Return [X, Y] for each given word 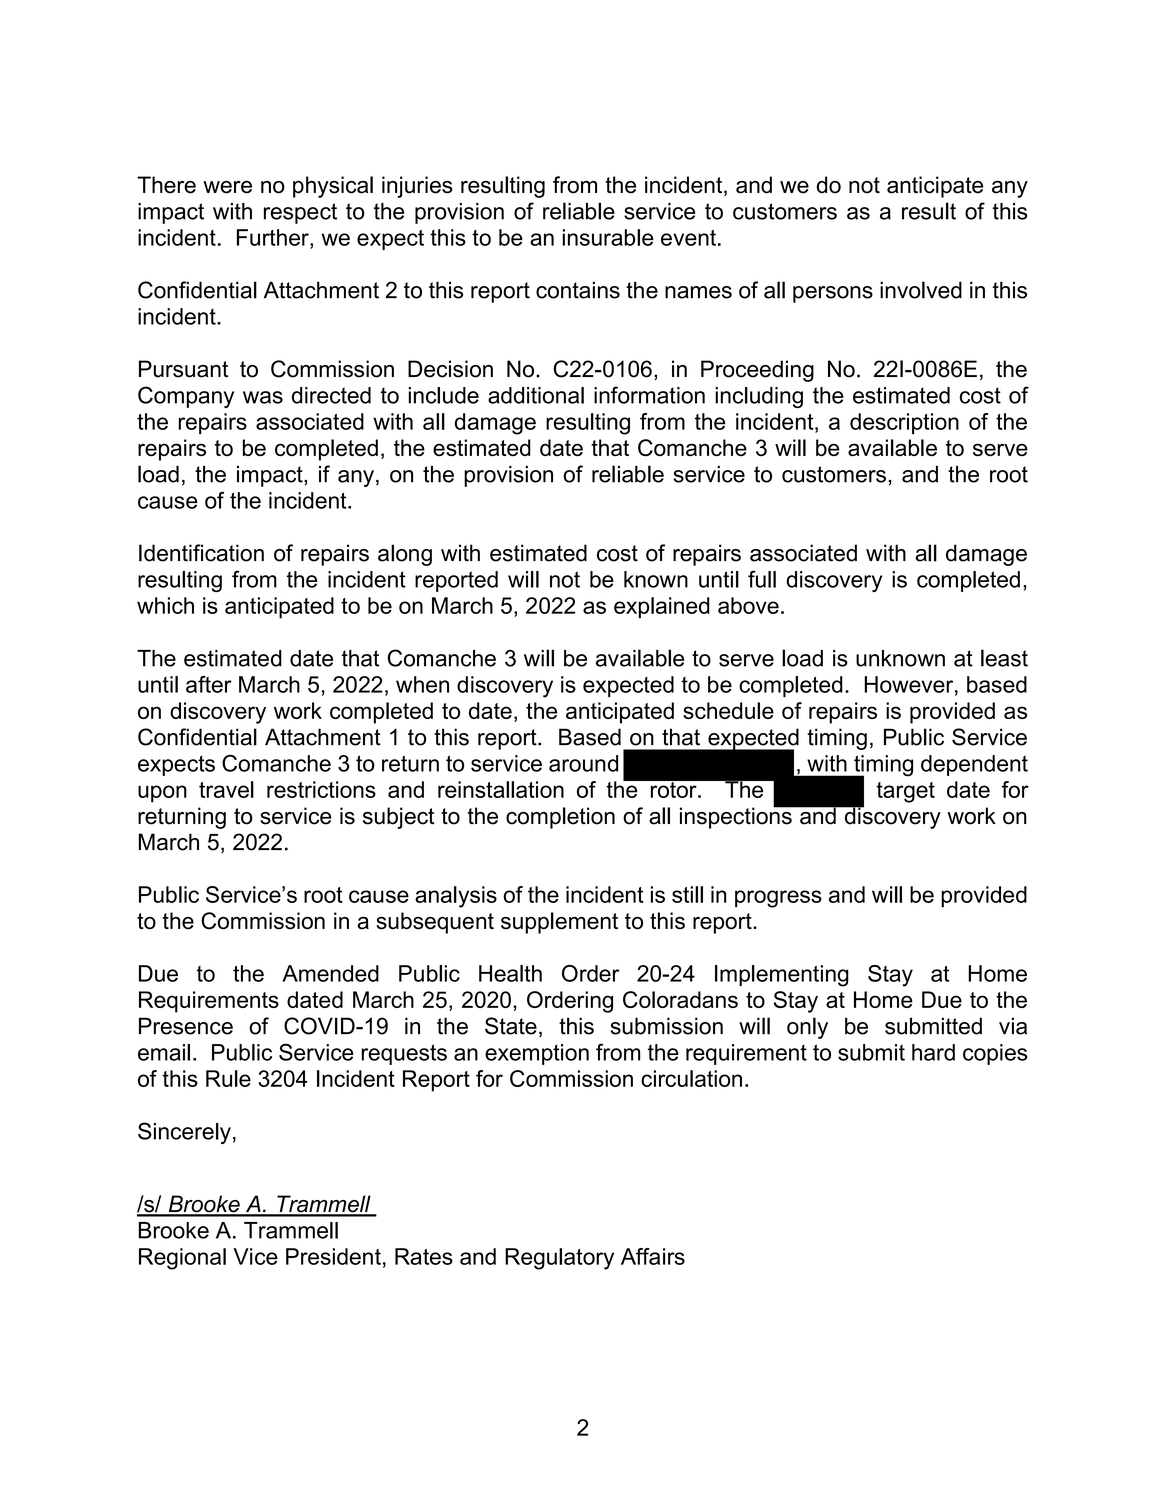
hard [933, 1052]
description [904, 423]
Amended [330, 973]
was [263, 397]
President [333, 1256]
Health [510, 973]
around [583, 763]
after [209, 684]
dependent [974, 765]
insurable [608, 237]
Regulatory [559, 1259]
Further [274, 237]
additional [536, 395]
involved [921, 290]
